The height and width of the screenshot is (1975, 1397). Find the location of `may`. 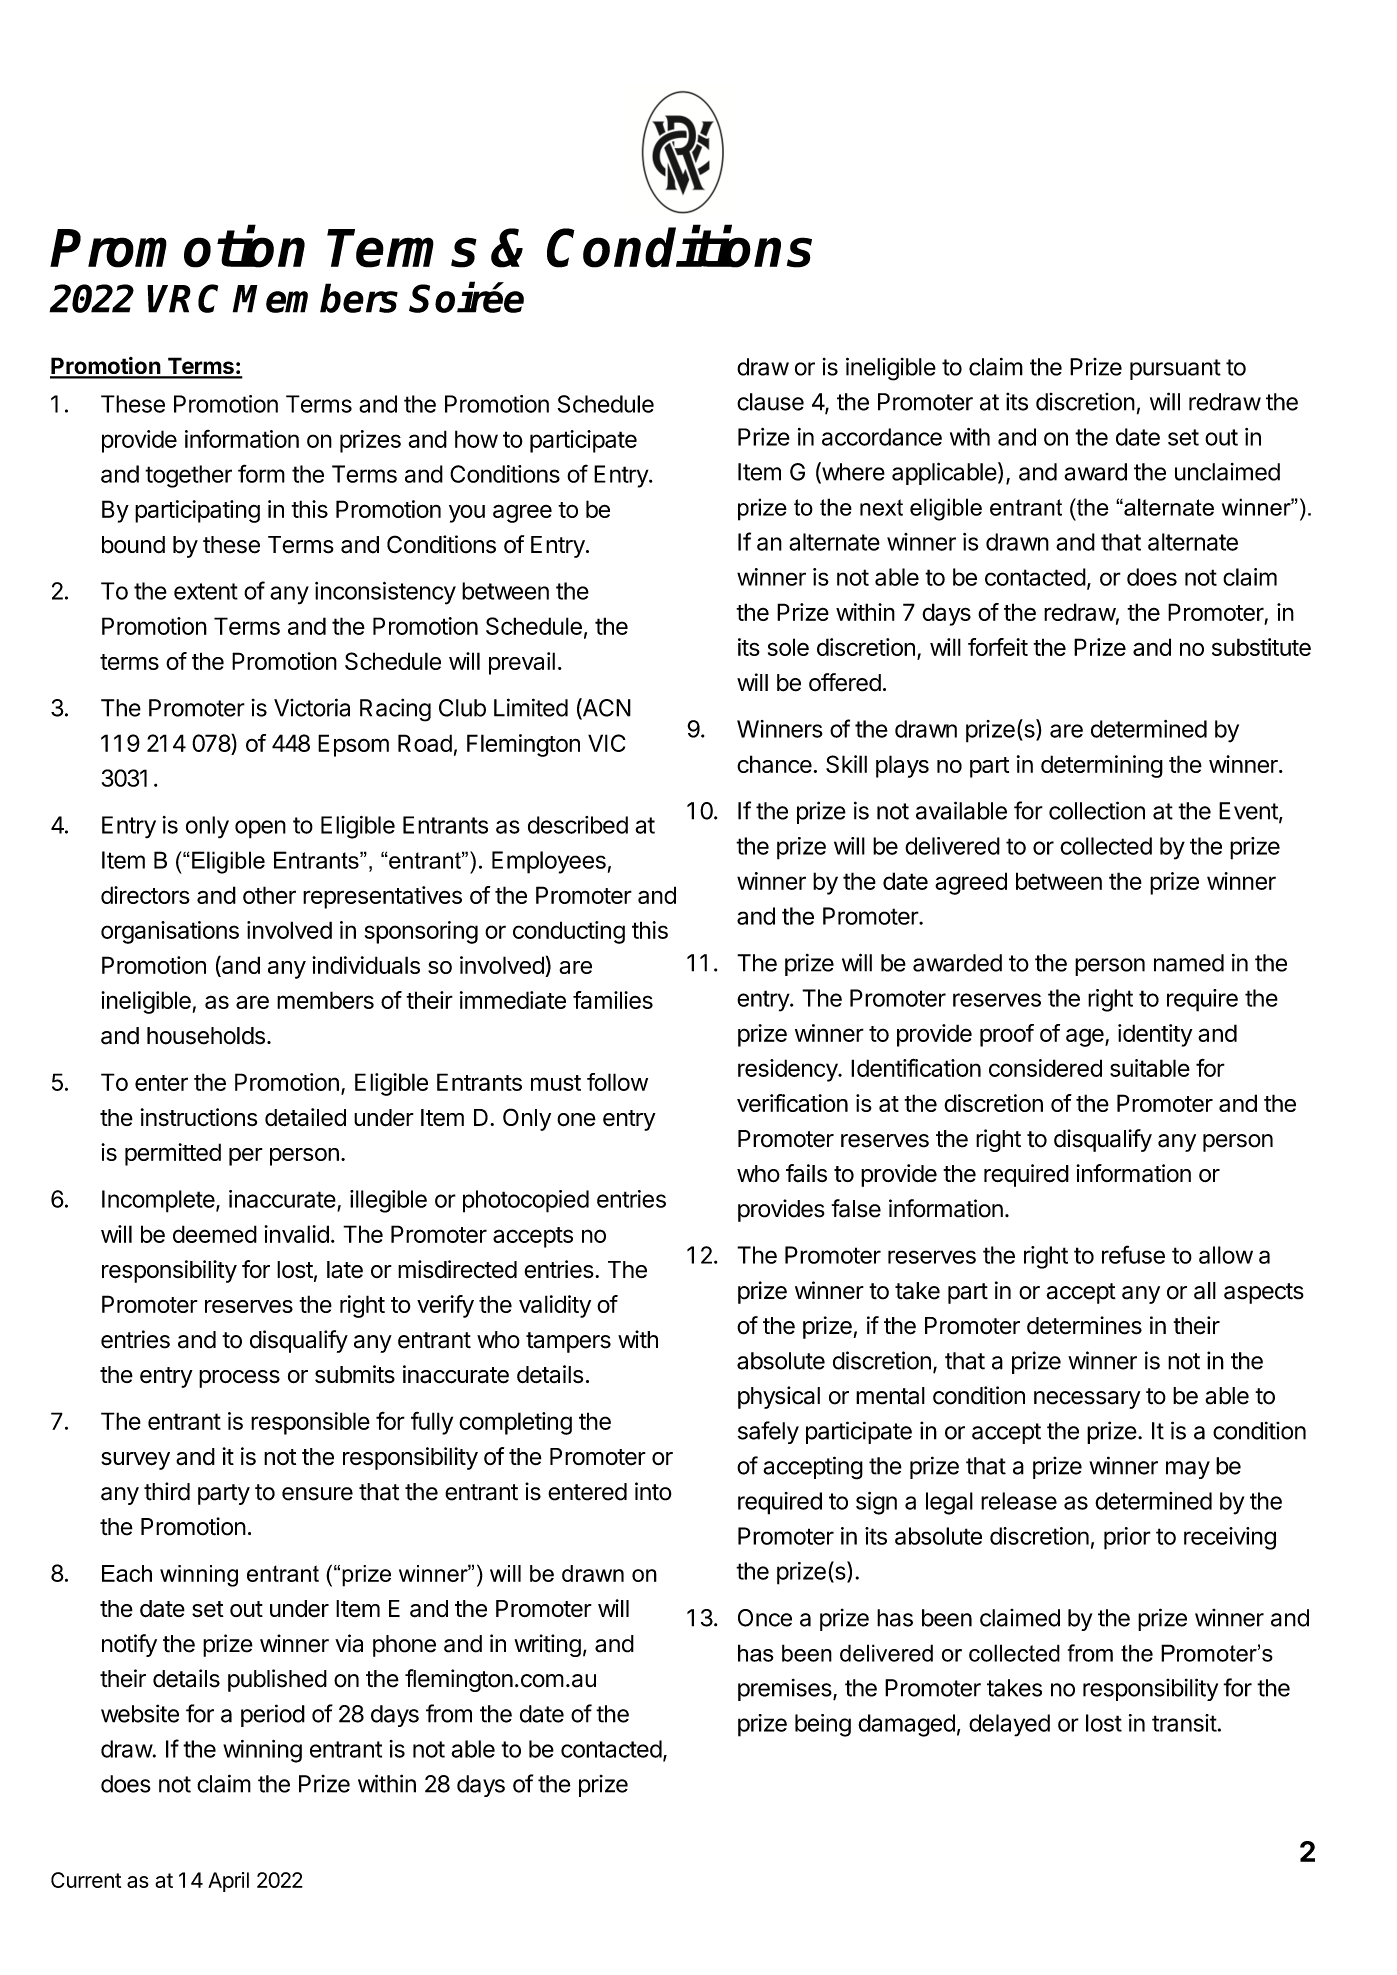

may is located at coordinates (1188, 1470).
